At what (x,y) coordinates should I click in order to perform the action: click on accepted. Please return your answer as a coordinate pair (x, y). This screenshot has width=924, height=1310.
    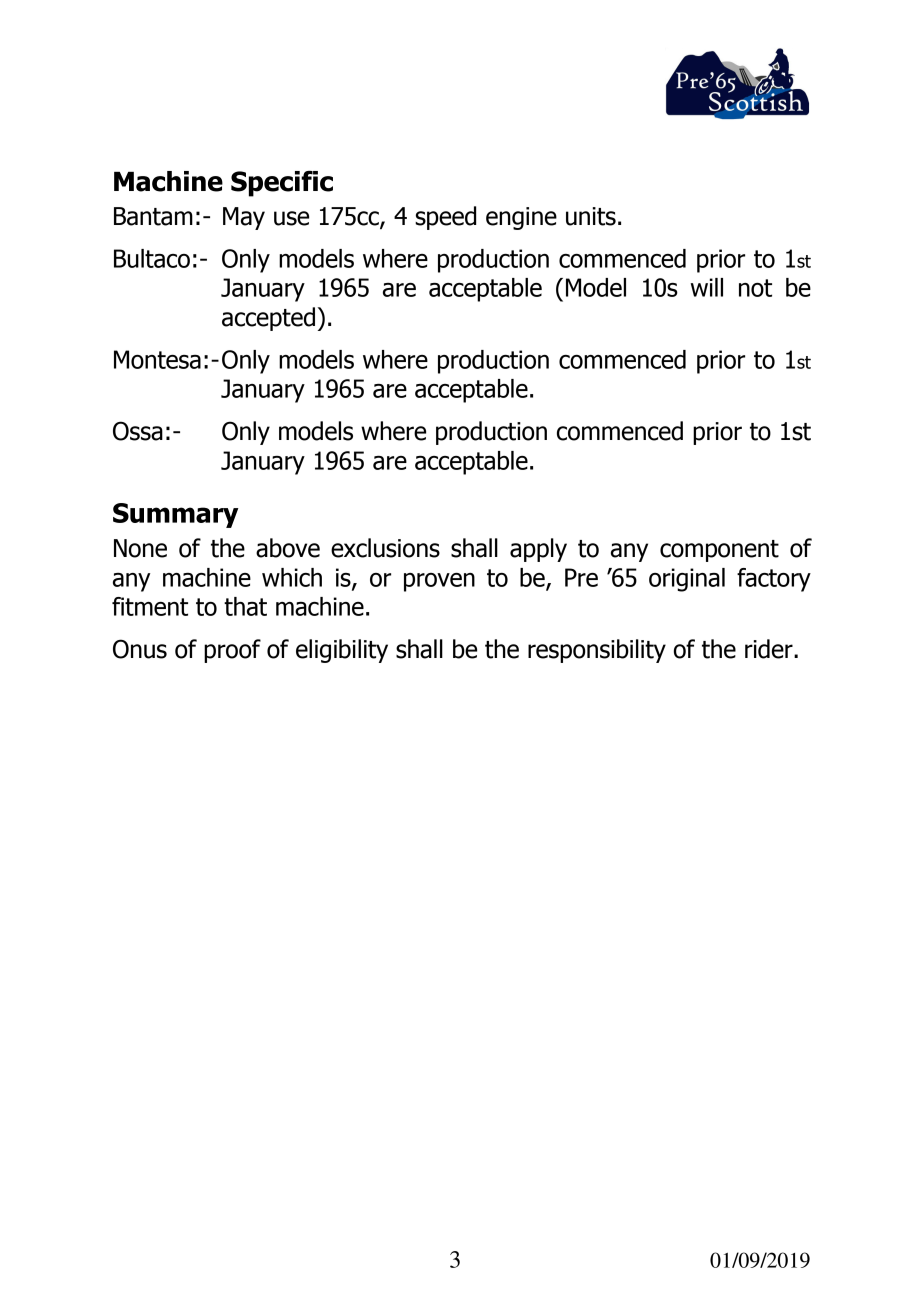
    Looking at the image, I should click on (268, 319).
